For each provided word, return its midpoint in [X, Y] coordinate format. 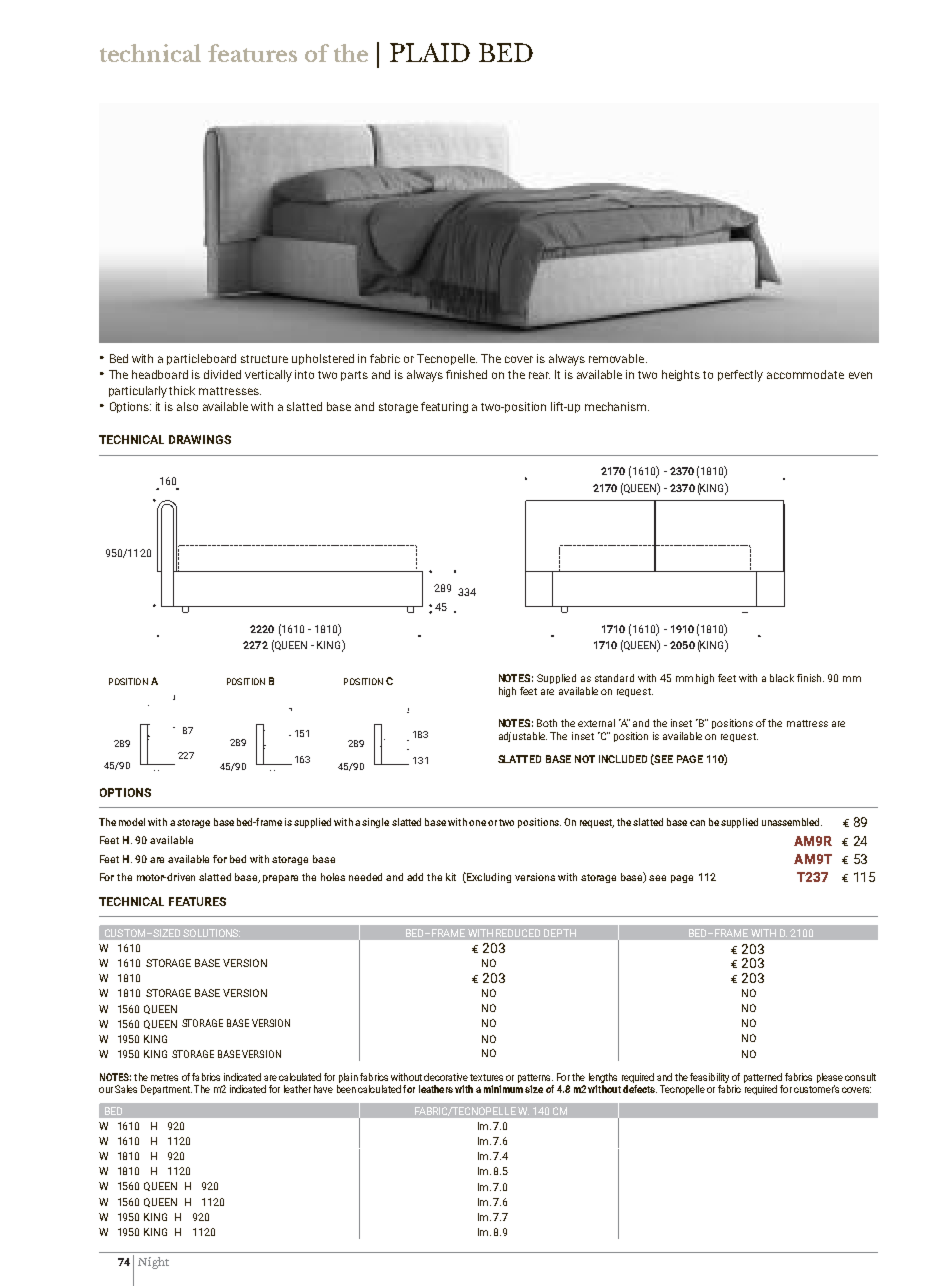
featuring [444, 407]
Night [153, 1263]
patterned [763, 1078]
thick [182, 390]
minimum [503, 1087]
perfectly [740, 376]
